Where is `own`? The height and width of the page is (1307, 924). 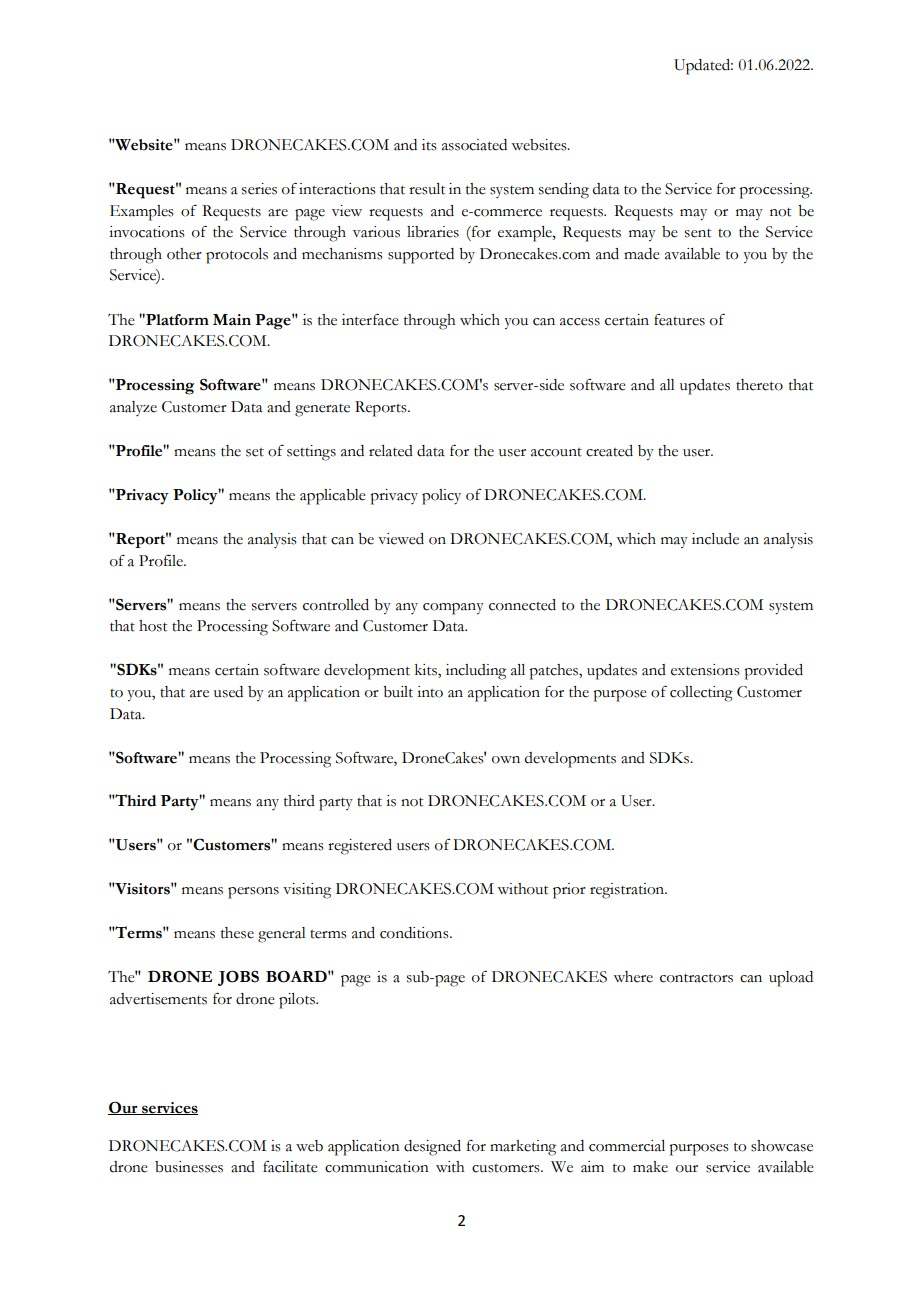 own is located at coordinates (506, 760).
